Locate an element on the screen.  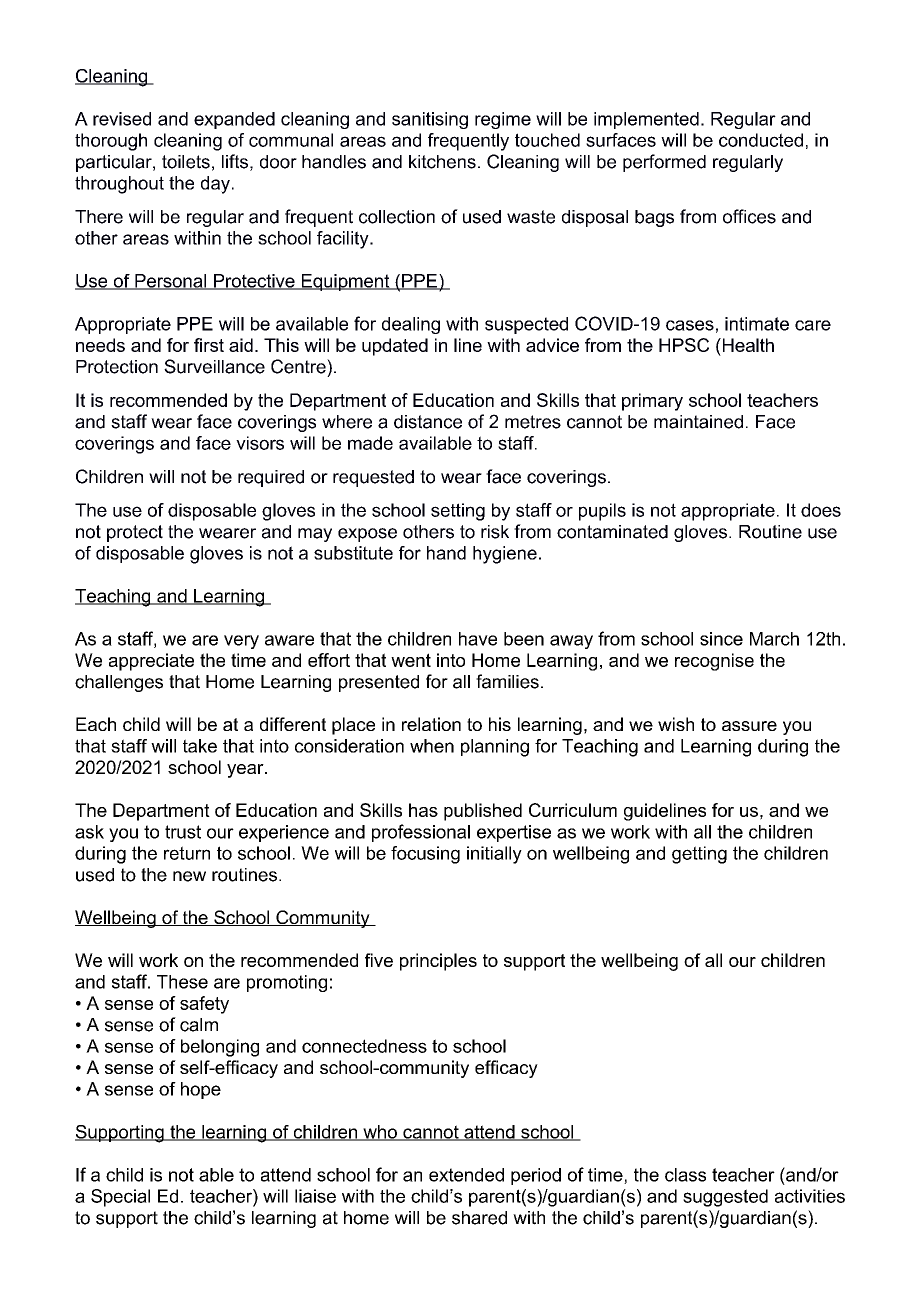
Special is located at coordinates (120, 1198).
